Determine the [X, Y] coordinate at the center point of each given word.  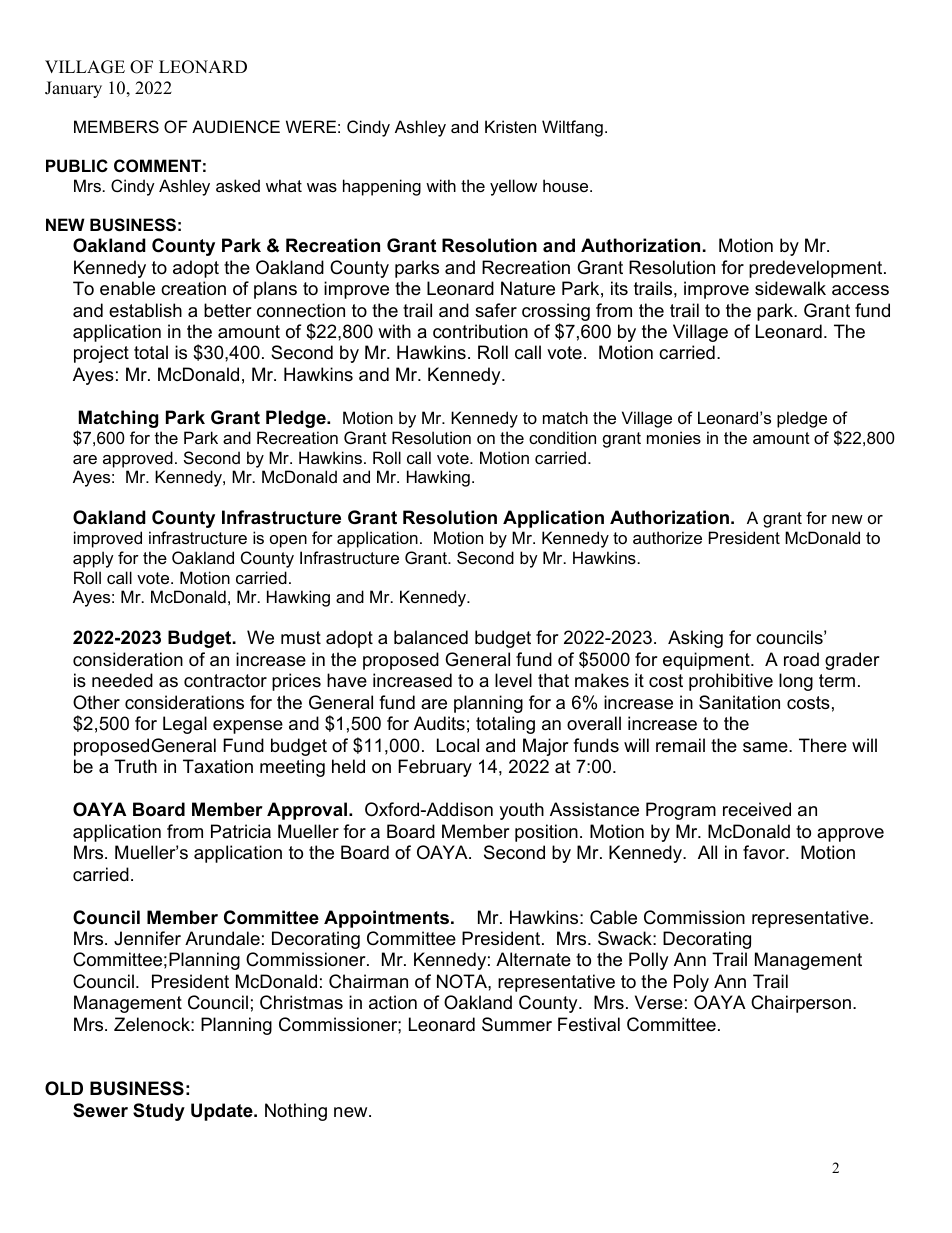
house [567, 185]
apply [93, 559]
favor [765, 852]
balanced [431, 637]
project [101, 354]
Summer [517, 1024]
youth [521, 811]
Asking [695, 639]
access [860, 290]
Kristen [510, 126]
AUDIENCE [236, 126]
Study [159, 1112]
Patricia [241, 831]
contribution [480, 331]
